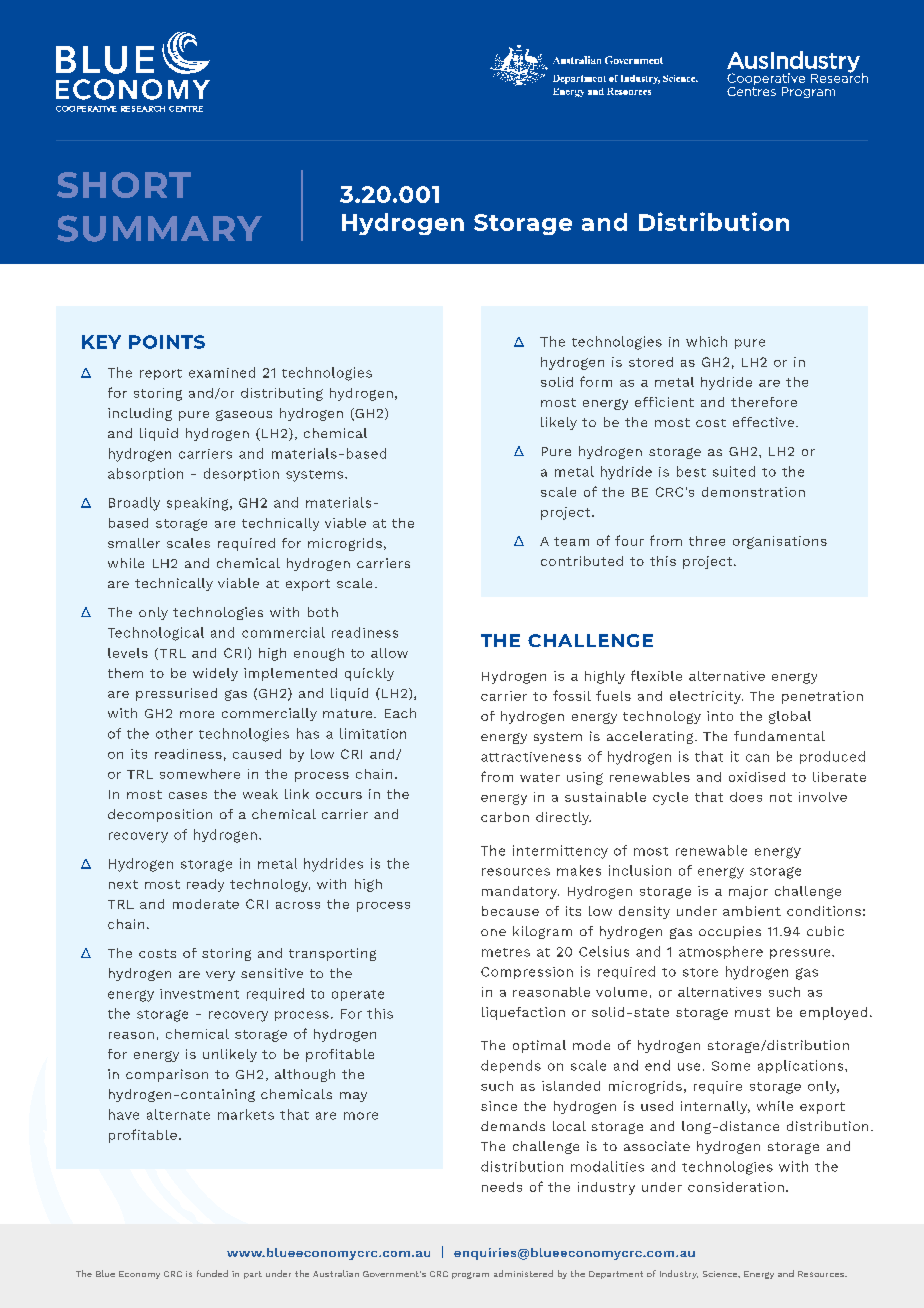 Image resolution: width=924 pixels, height=1308 pixels. Describe the element at coordinates (159, 228) in the image. I see `SUMMARY` at that location.
